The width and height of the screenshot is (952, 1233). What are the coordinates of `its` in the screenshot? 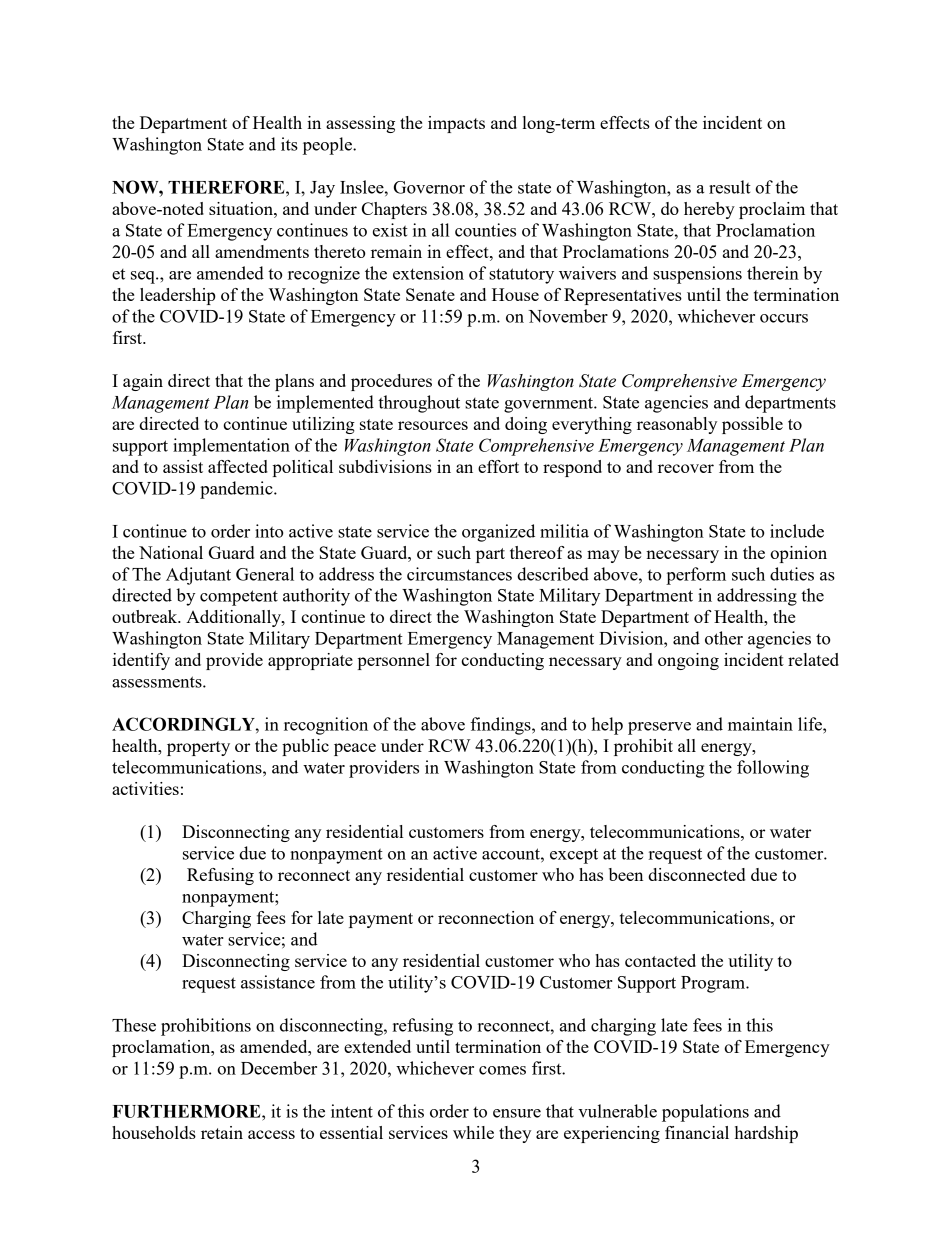 It's located at (289, 144).
